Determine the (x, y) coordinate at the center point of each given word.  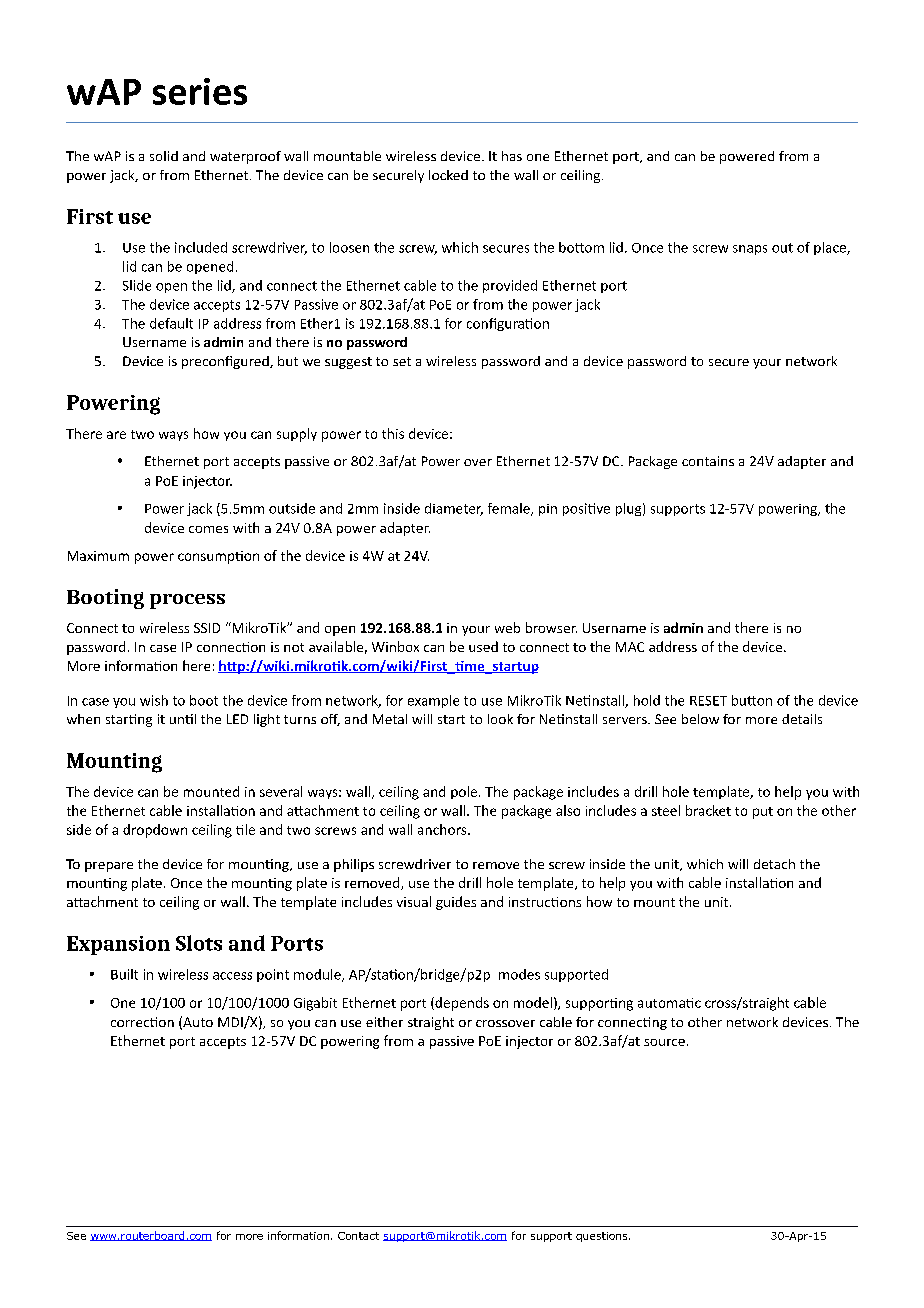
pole (465, 792)
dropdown (155, 831)
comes (208, 529)
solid (164, 156)
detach (774, 864)
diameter (454, 509)
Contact (358, 1236)
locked (448, 175)
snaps (750, 250)
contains (708, 461)
